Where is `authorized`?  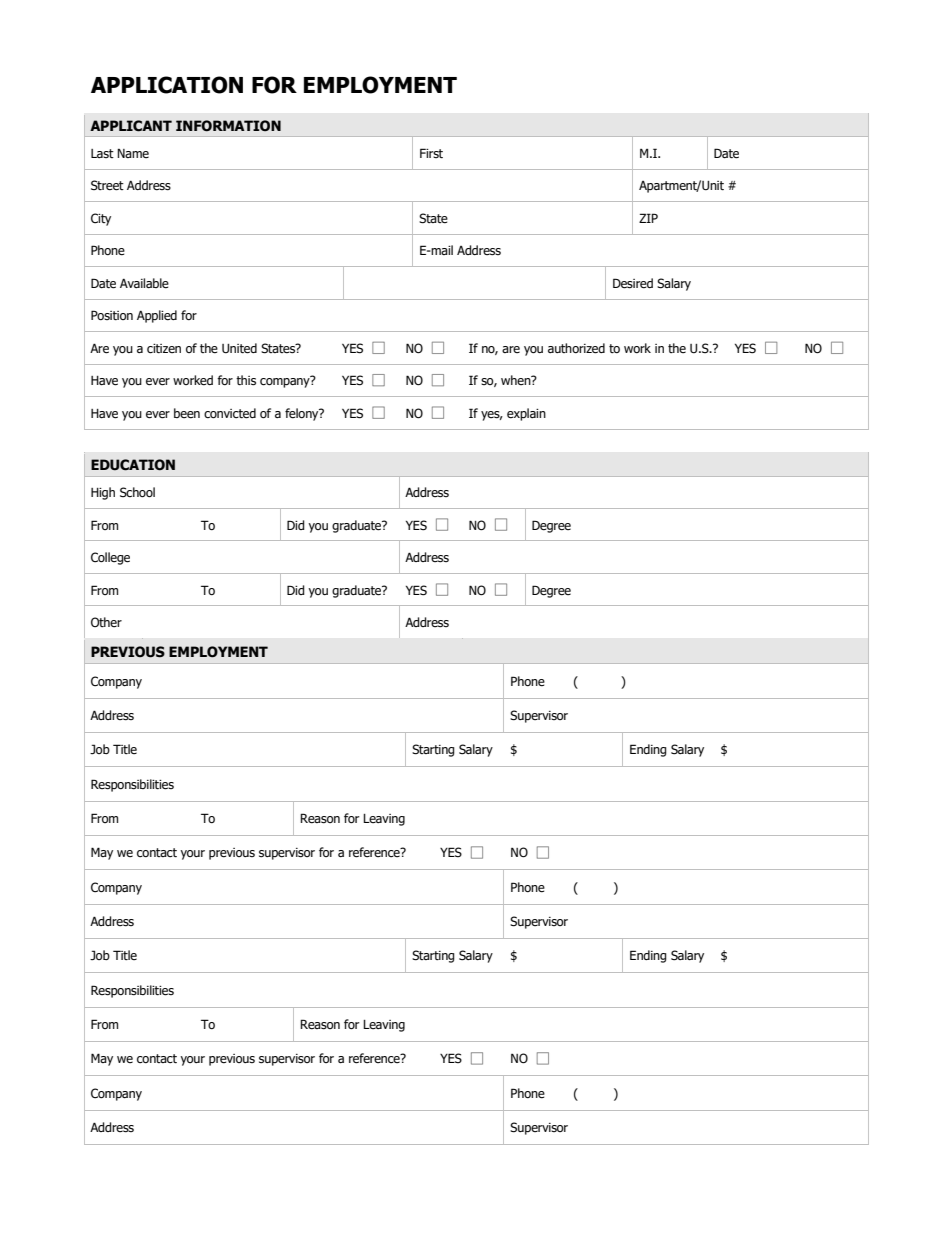 authorized is located at coordinates (576, 348).
